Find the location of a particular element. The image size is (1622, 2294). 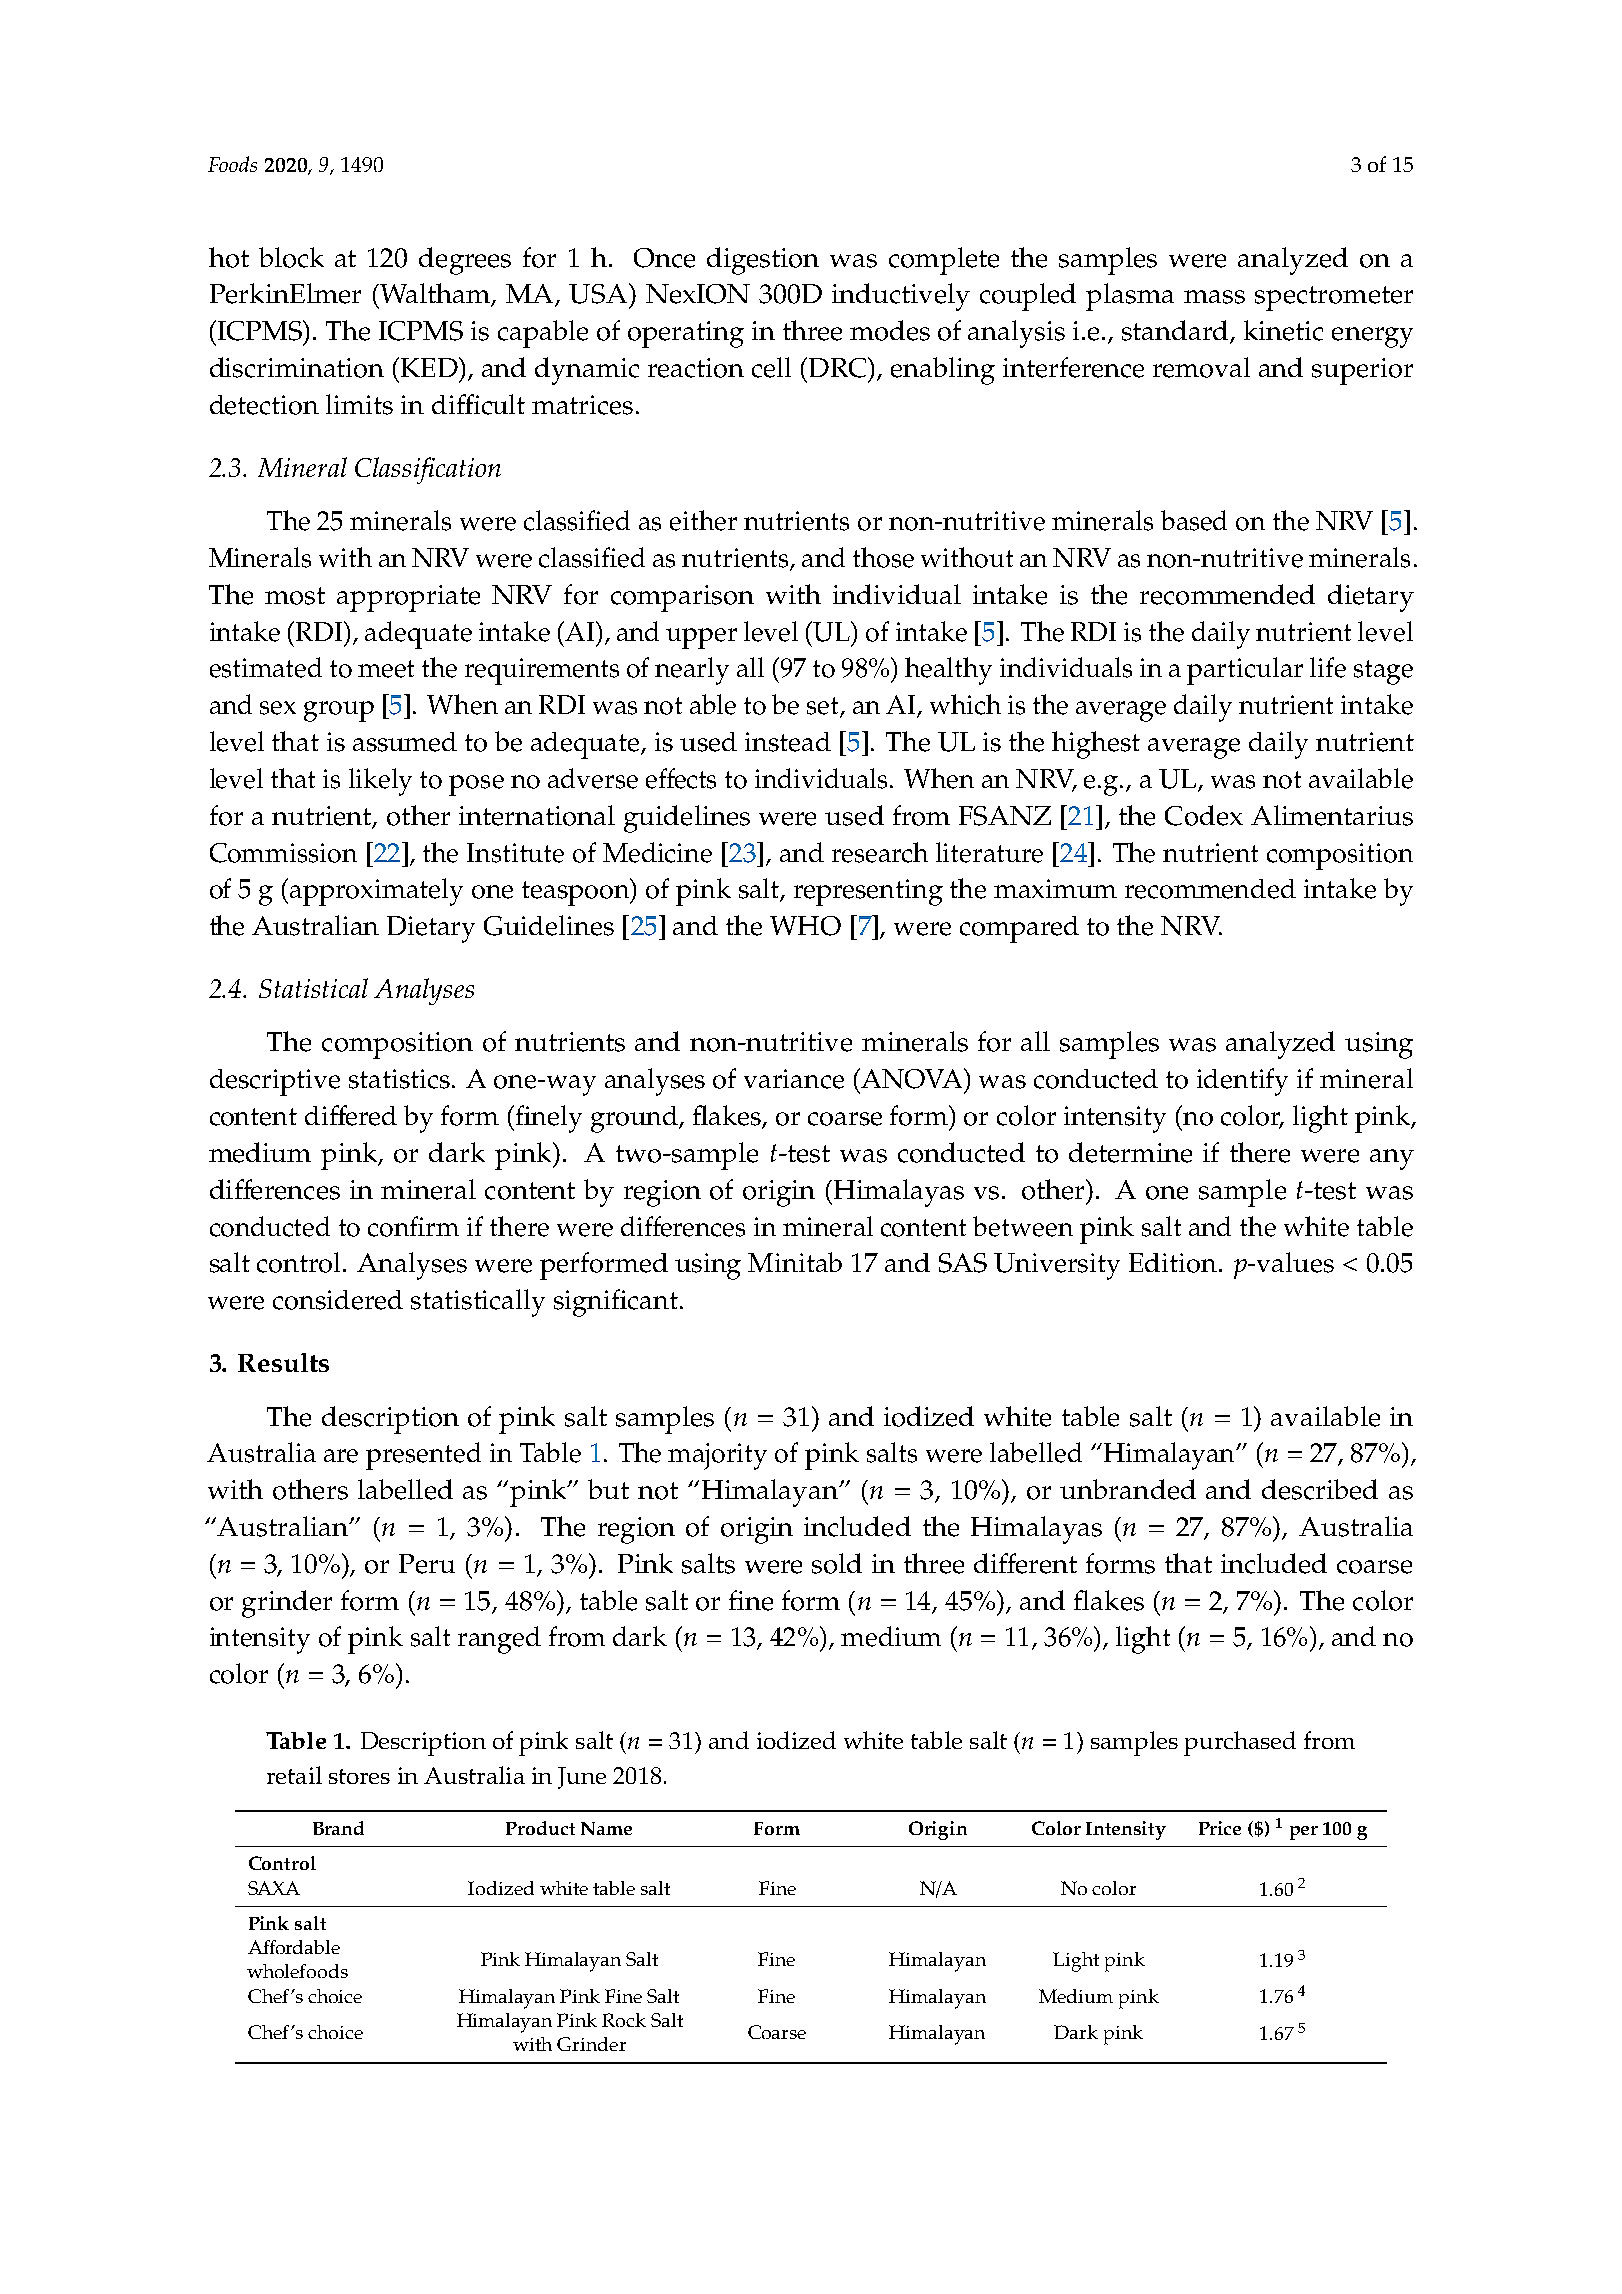

group is located at coordinates (339, 711).
